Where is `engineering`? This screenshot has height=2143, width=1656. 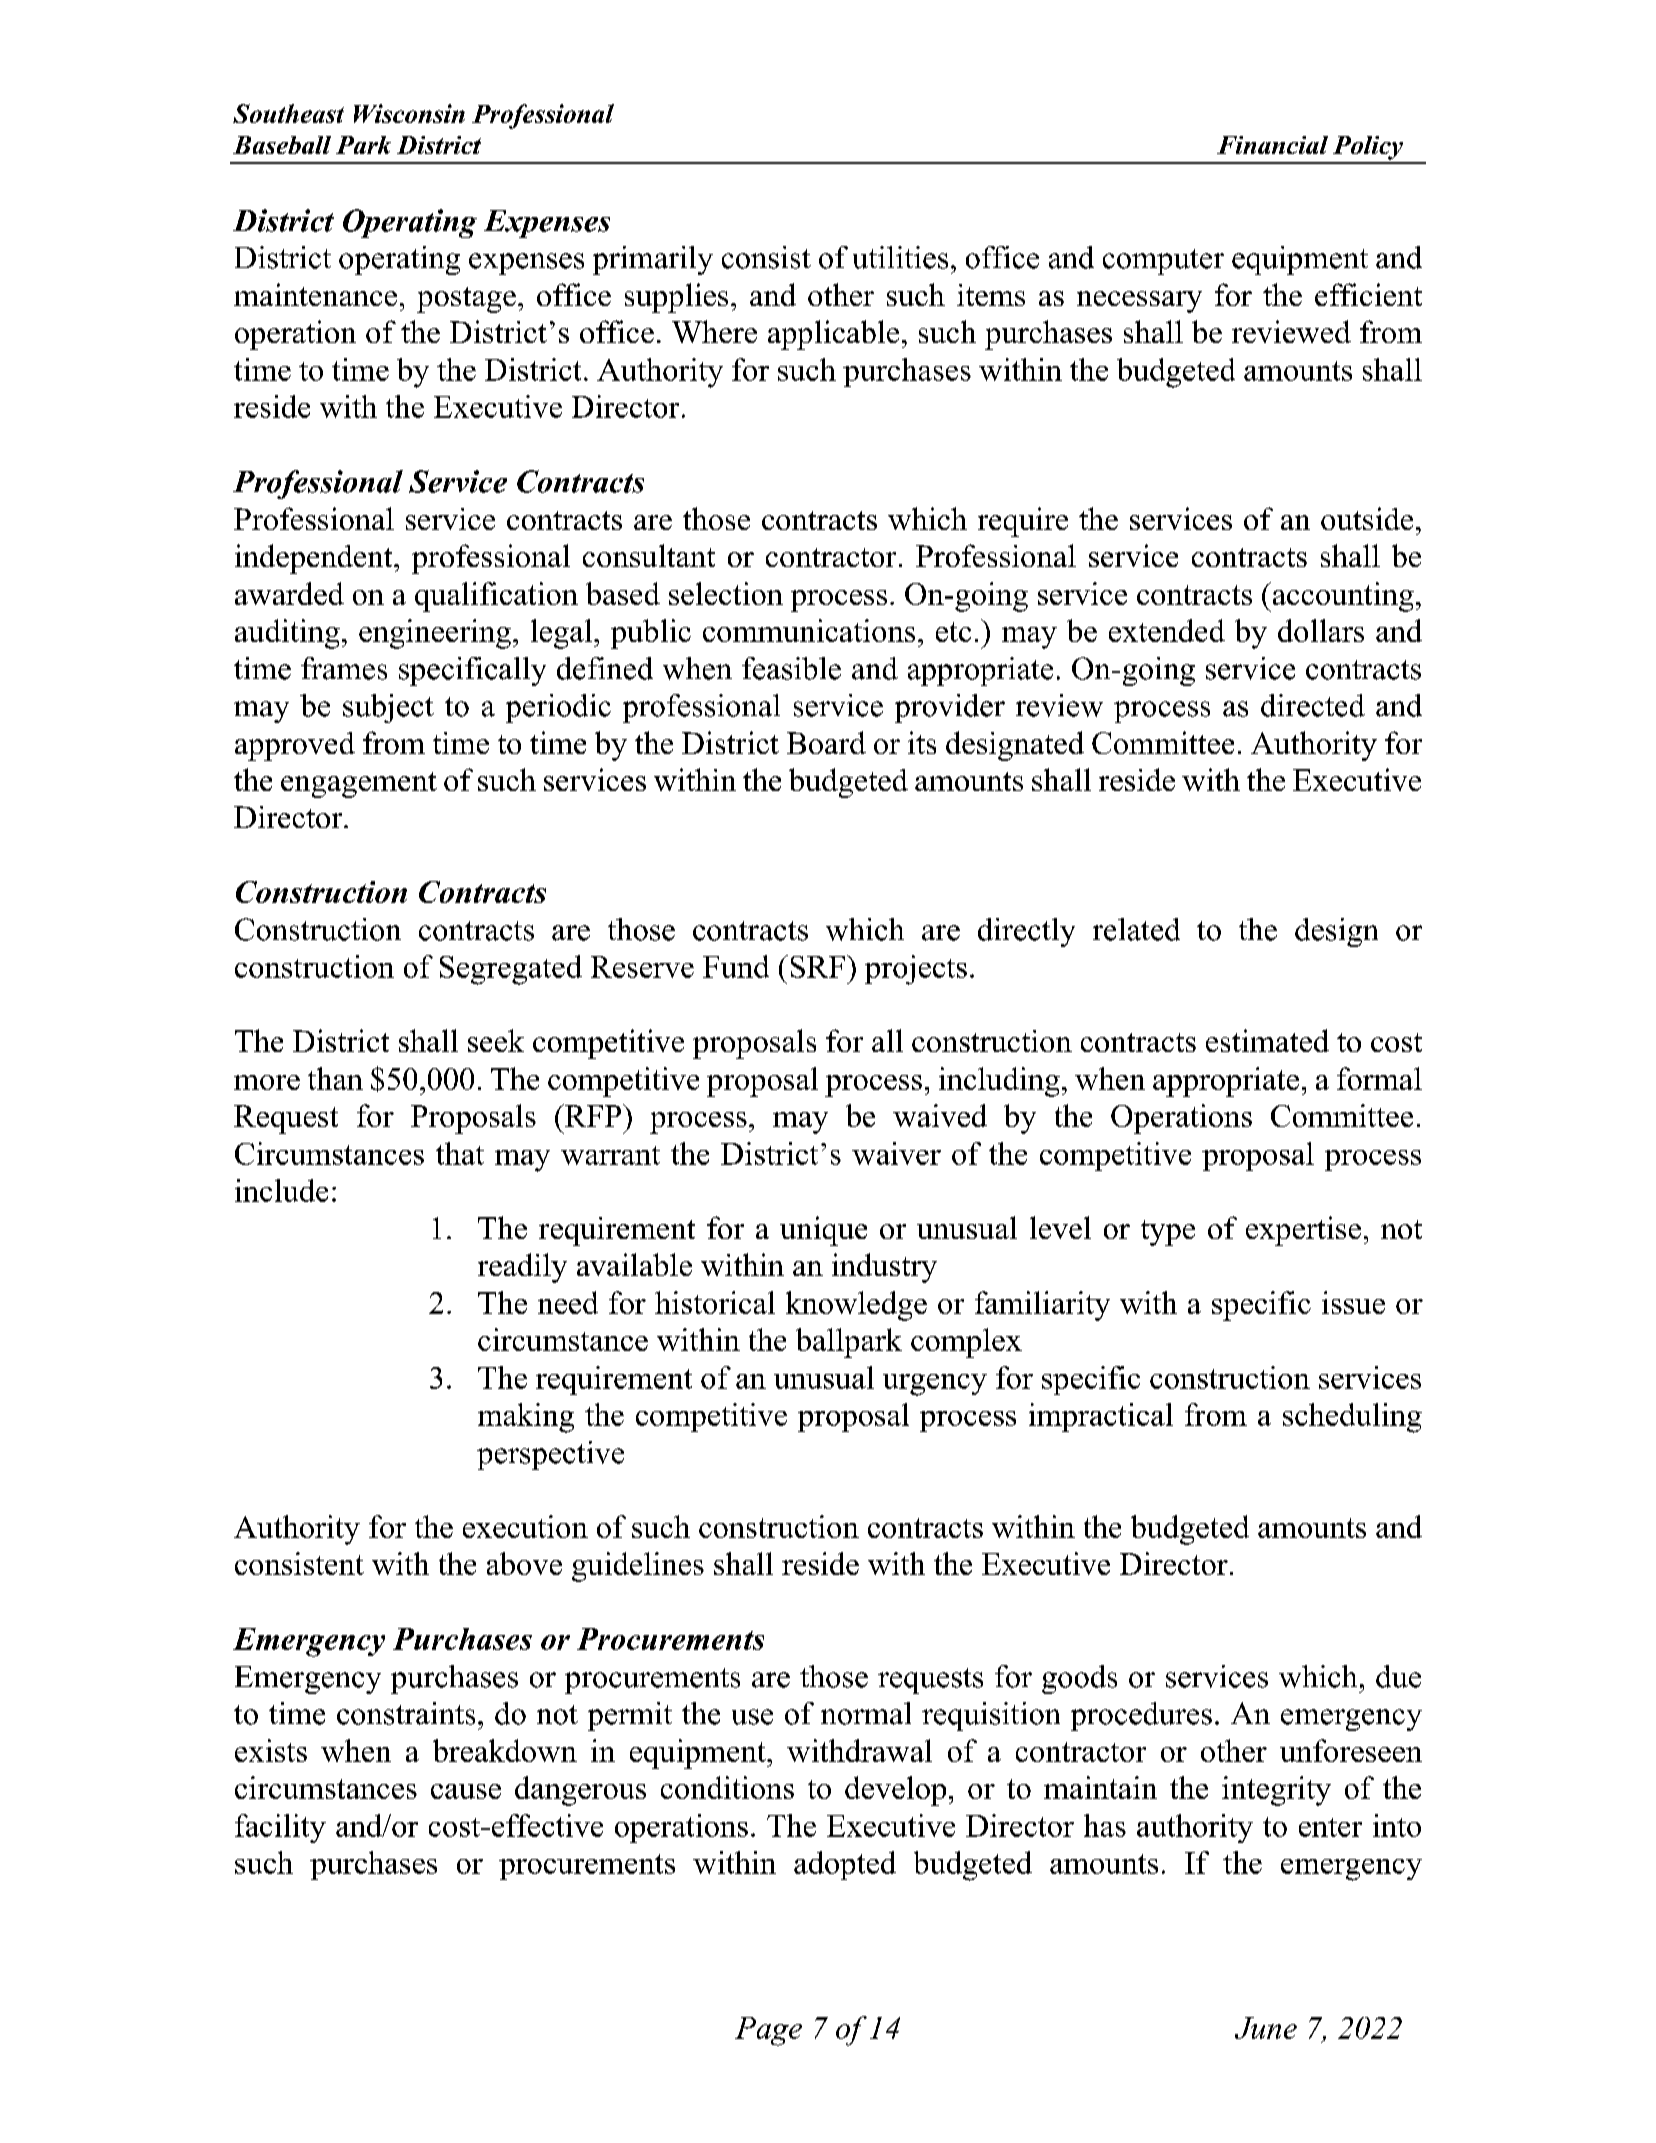 engineering is located at coordinates (435, 634).
